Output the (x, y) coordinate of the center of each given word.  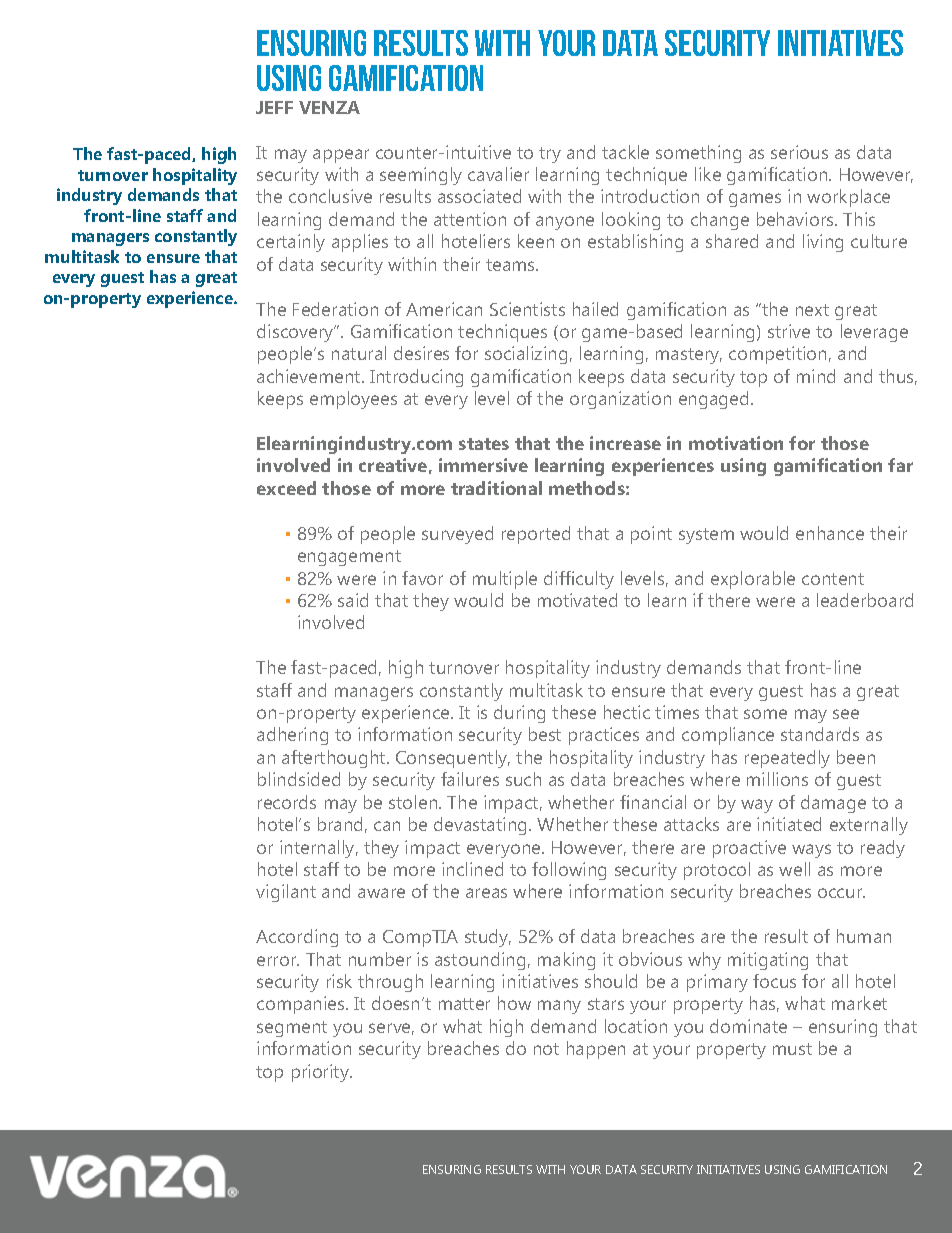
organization (620, 400)
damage (833, 804)
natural (359, 353)
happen (596, 1050)
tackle (625, 152)
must (792, 1049)
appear (341, 156)
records (287, 802)
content (833, 579)
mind (816, 376)
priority (322, 1073)
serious (799, 152)
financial (653, 802)
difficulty (579, 580)
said (353, 600)
